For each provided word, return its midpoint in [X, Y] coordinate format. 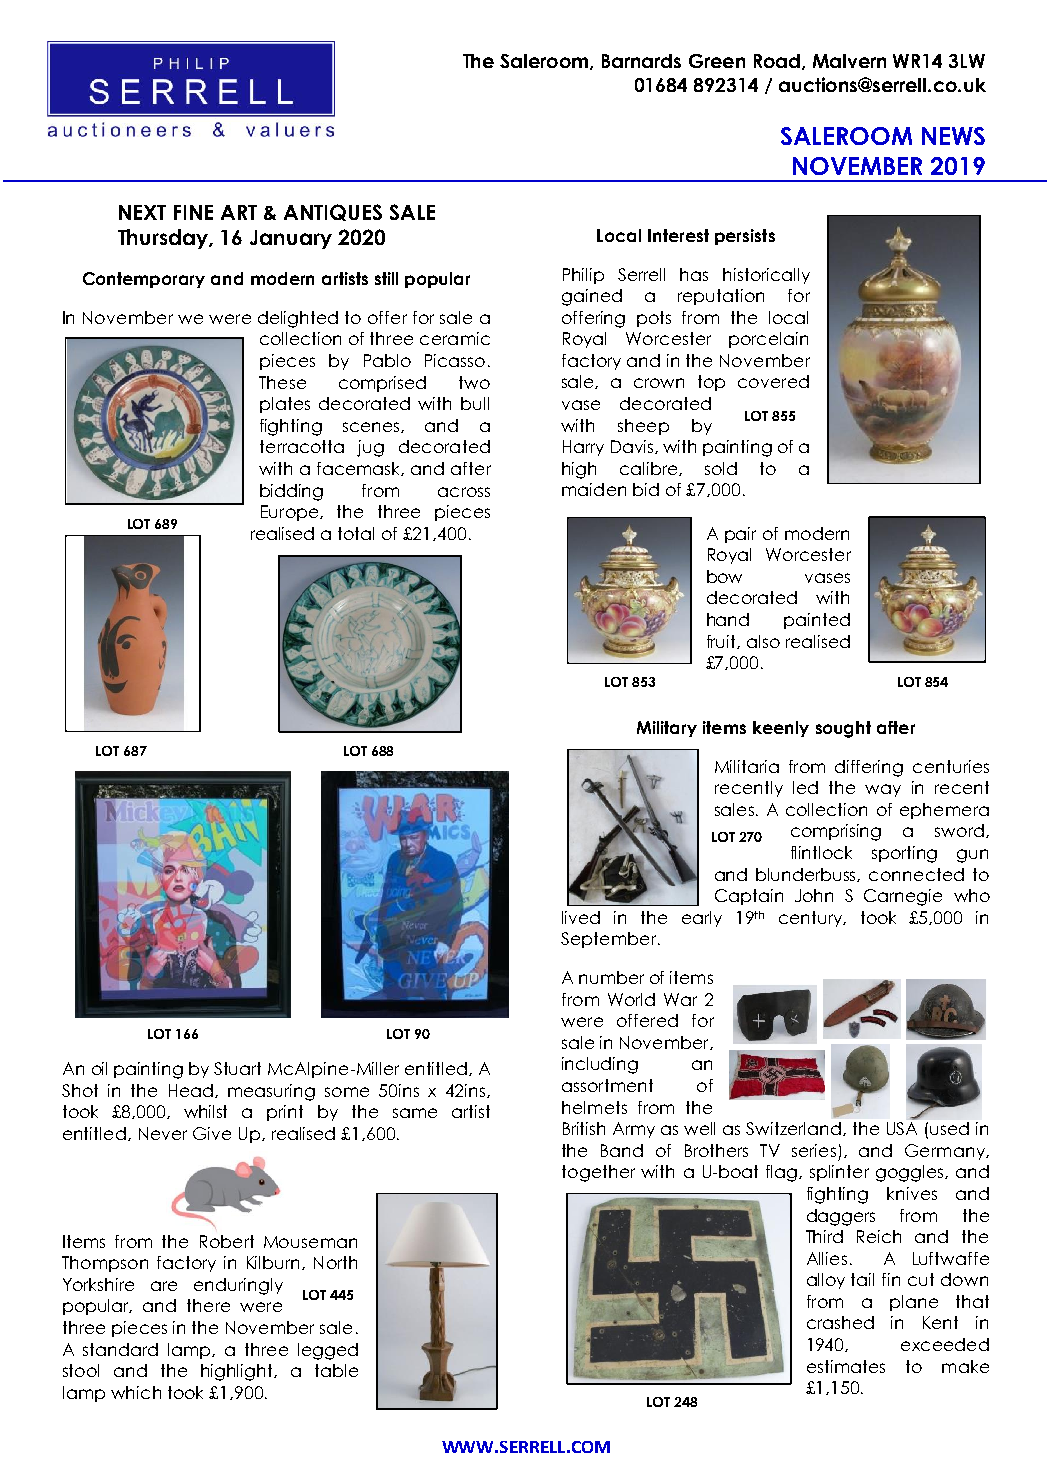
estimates [846, 1366]
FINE [193, 212]
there [208, 1305]
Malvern [849, 61]
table [336, 1370]
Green [717, 61]
